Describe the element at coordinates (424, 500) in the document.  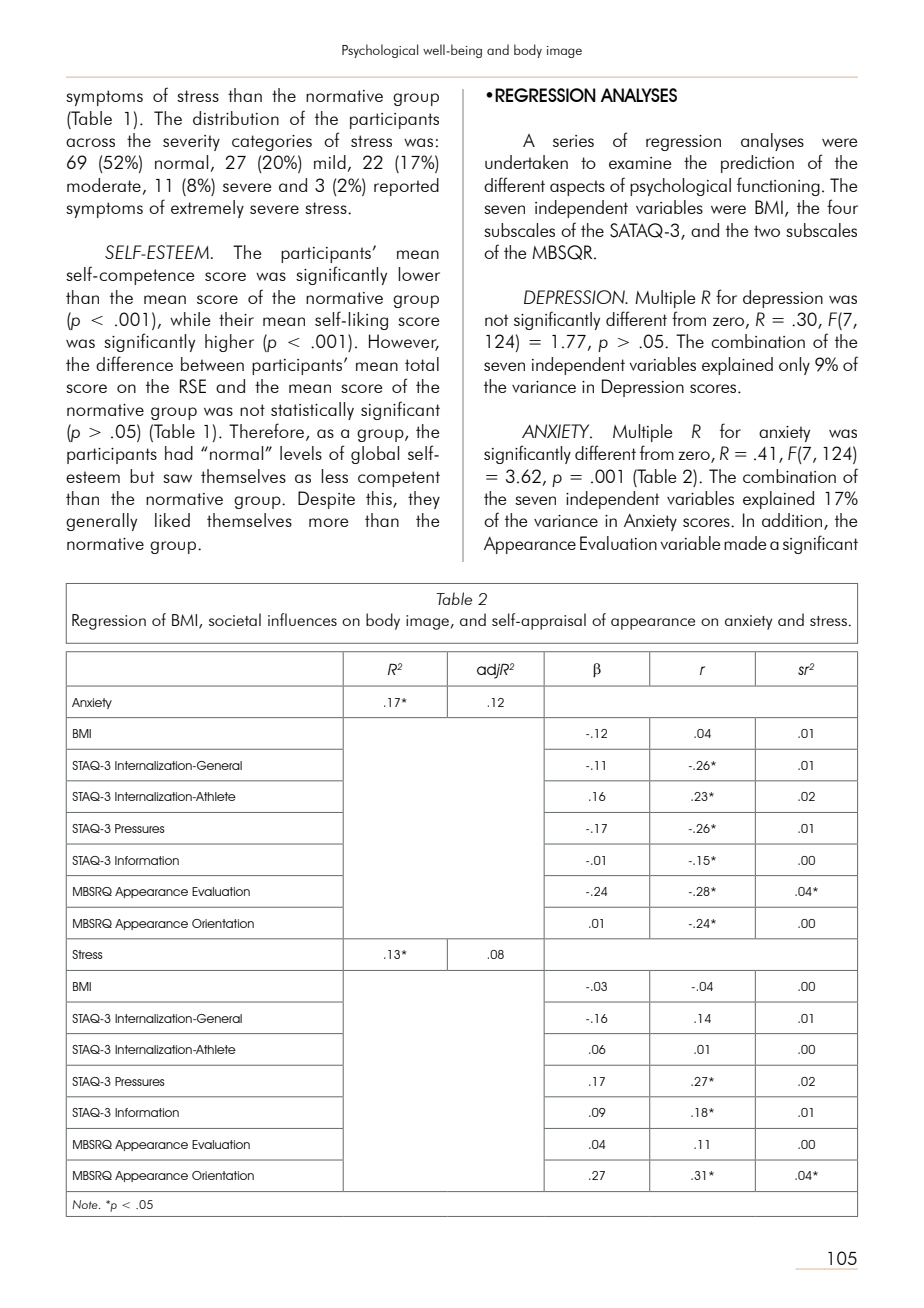
I see `they` at that location.
